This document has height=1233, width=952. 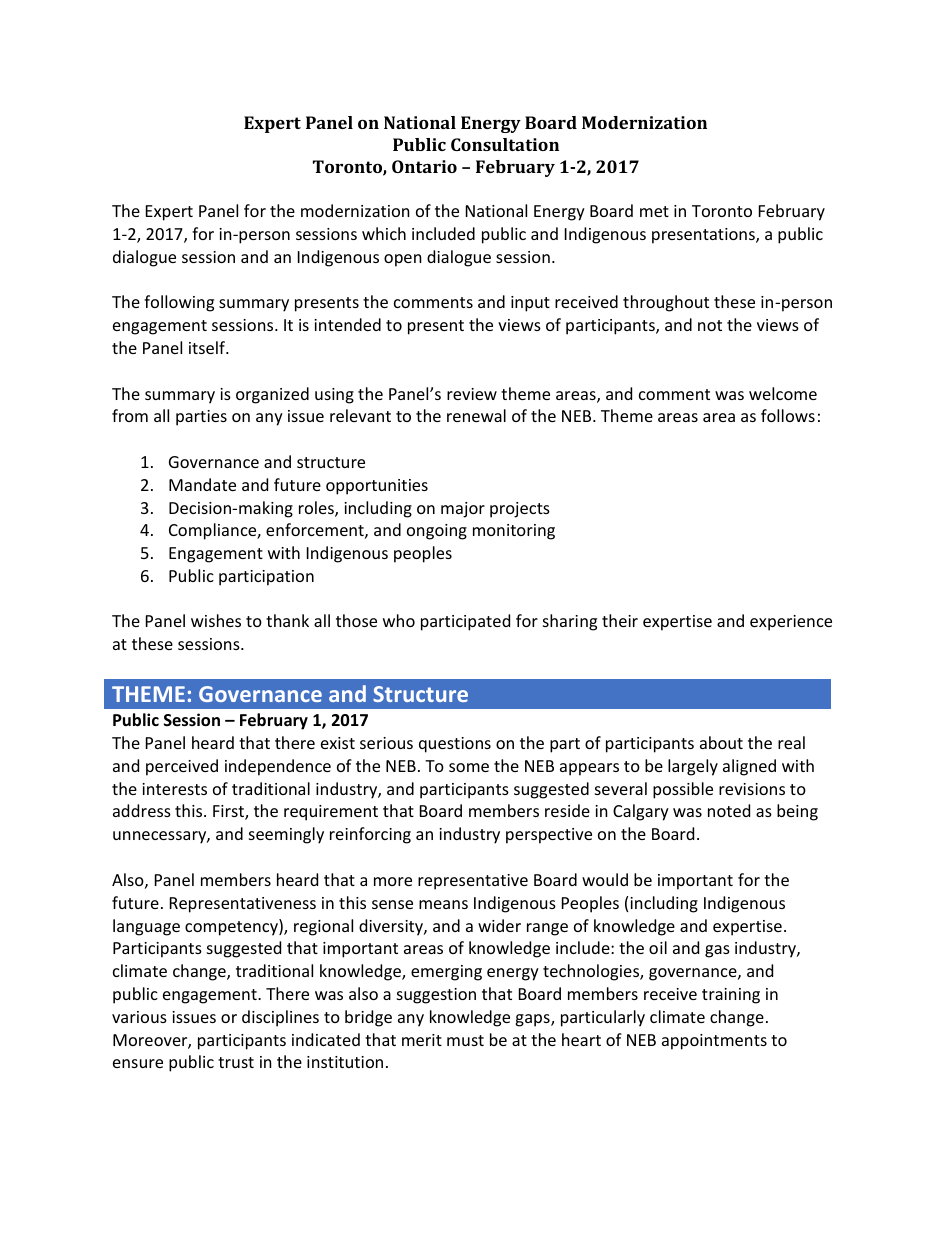 What do you see at coordinates (236, 1062) in the document?
I see `trust` at bounding box center [236, 1062].
